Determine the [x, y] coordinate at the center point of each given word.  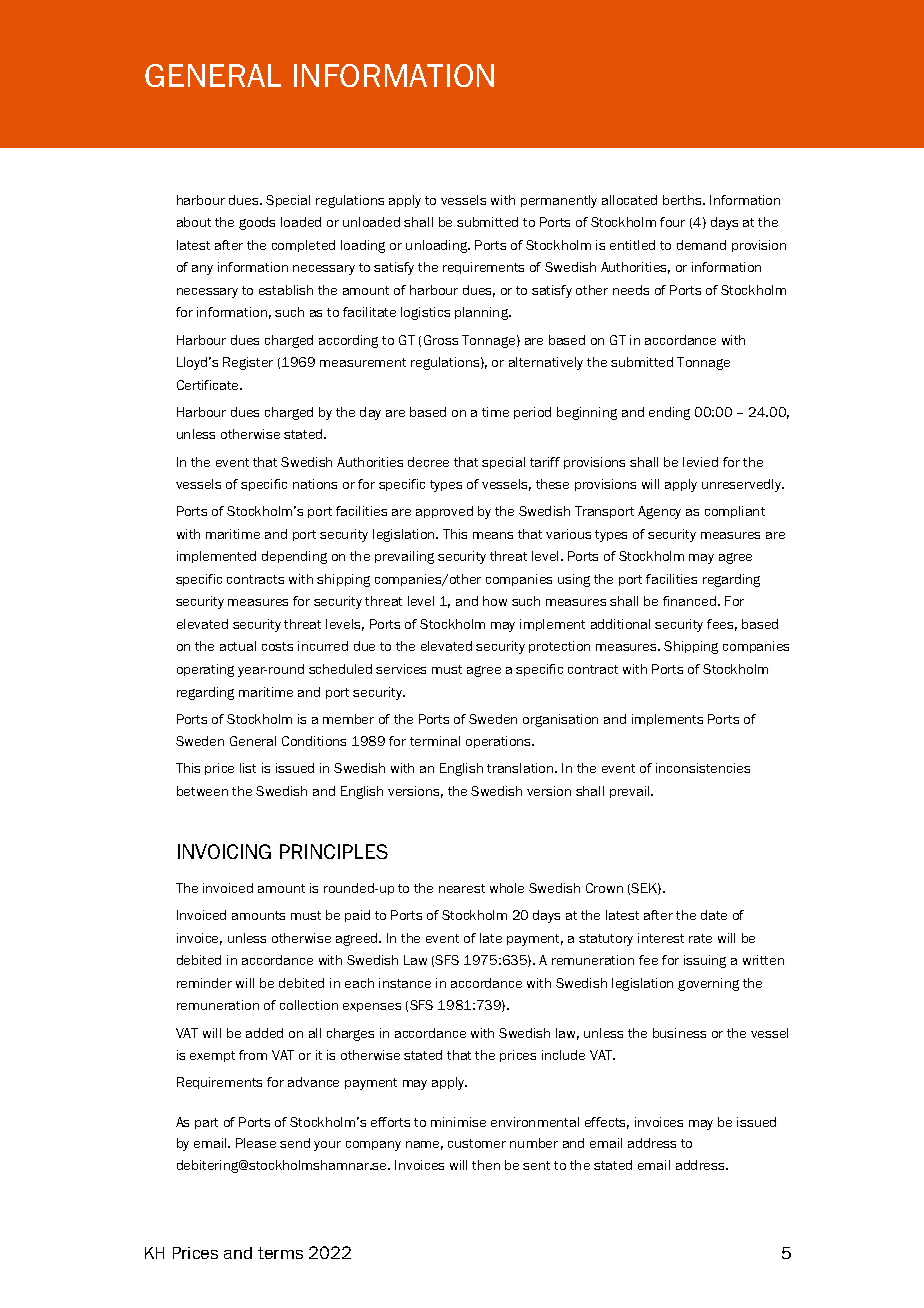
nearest [462, 888]
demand [701, 245]
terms [280, 1253]
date [714, 915]
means [493, 535]
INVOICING [224, 851]
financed [689, 601]
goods [257, 223]
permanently [559, 201]
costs [277, 646]
